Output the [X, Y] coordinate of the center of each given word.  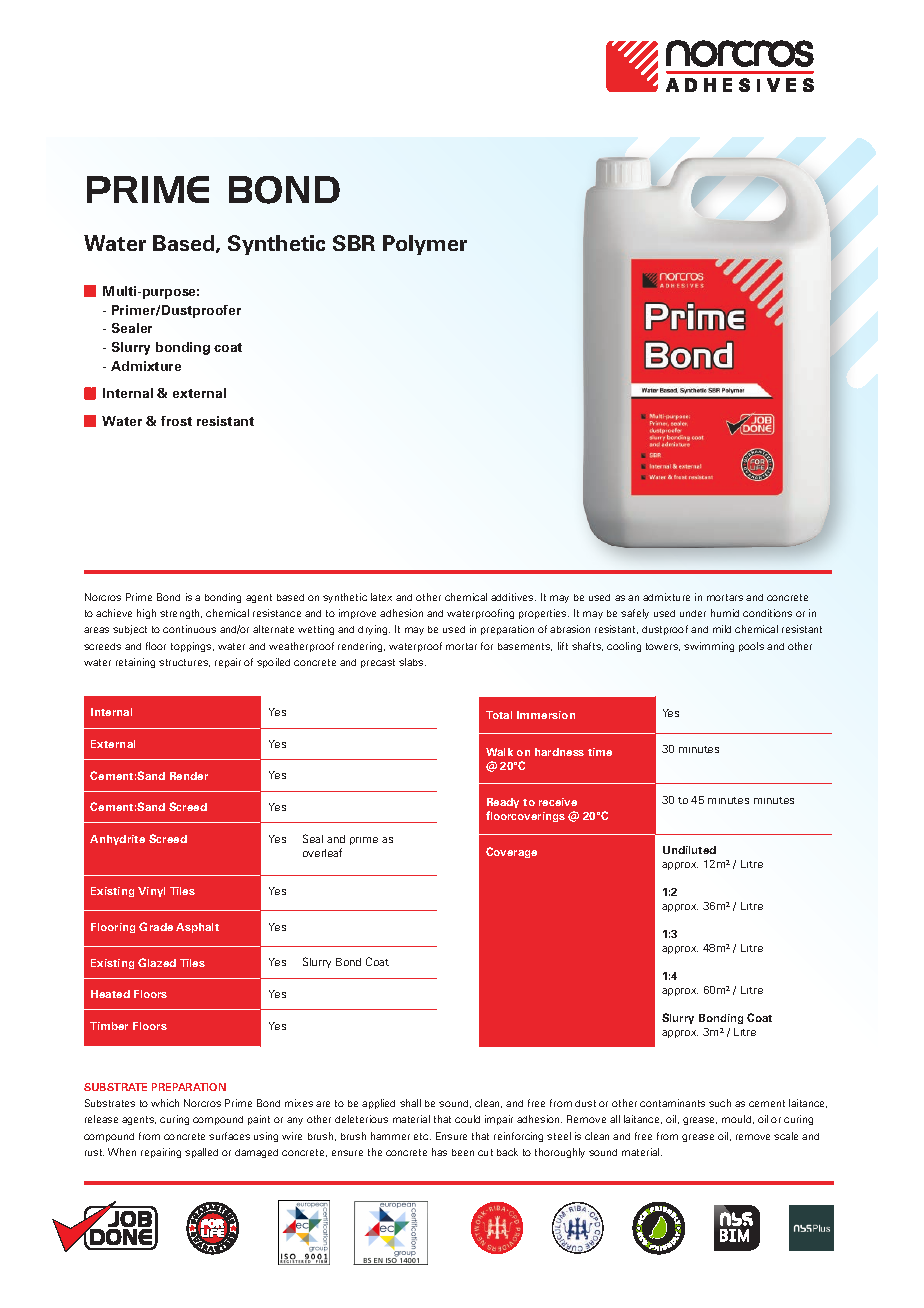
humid [725, 613]
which [165, 1103]
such [720, 1103]
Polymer [425, 245]
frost [176, 421]
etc [422, 1136]
